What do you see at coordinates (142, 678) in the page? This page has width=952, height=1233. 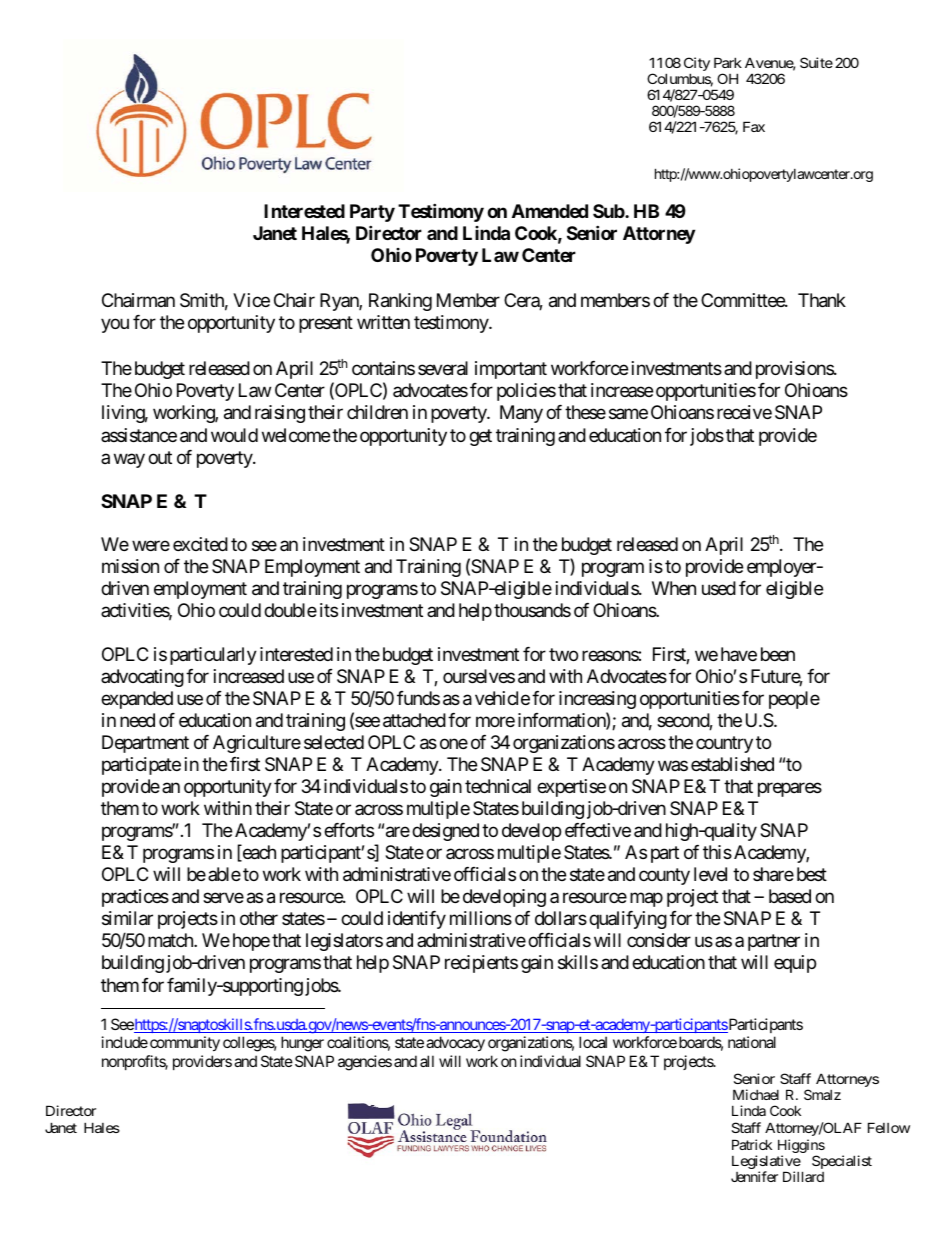 I see `advocating` at bounding box center [142, 678].
